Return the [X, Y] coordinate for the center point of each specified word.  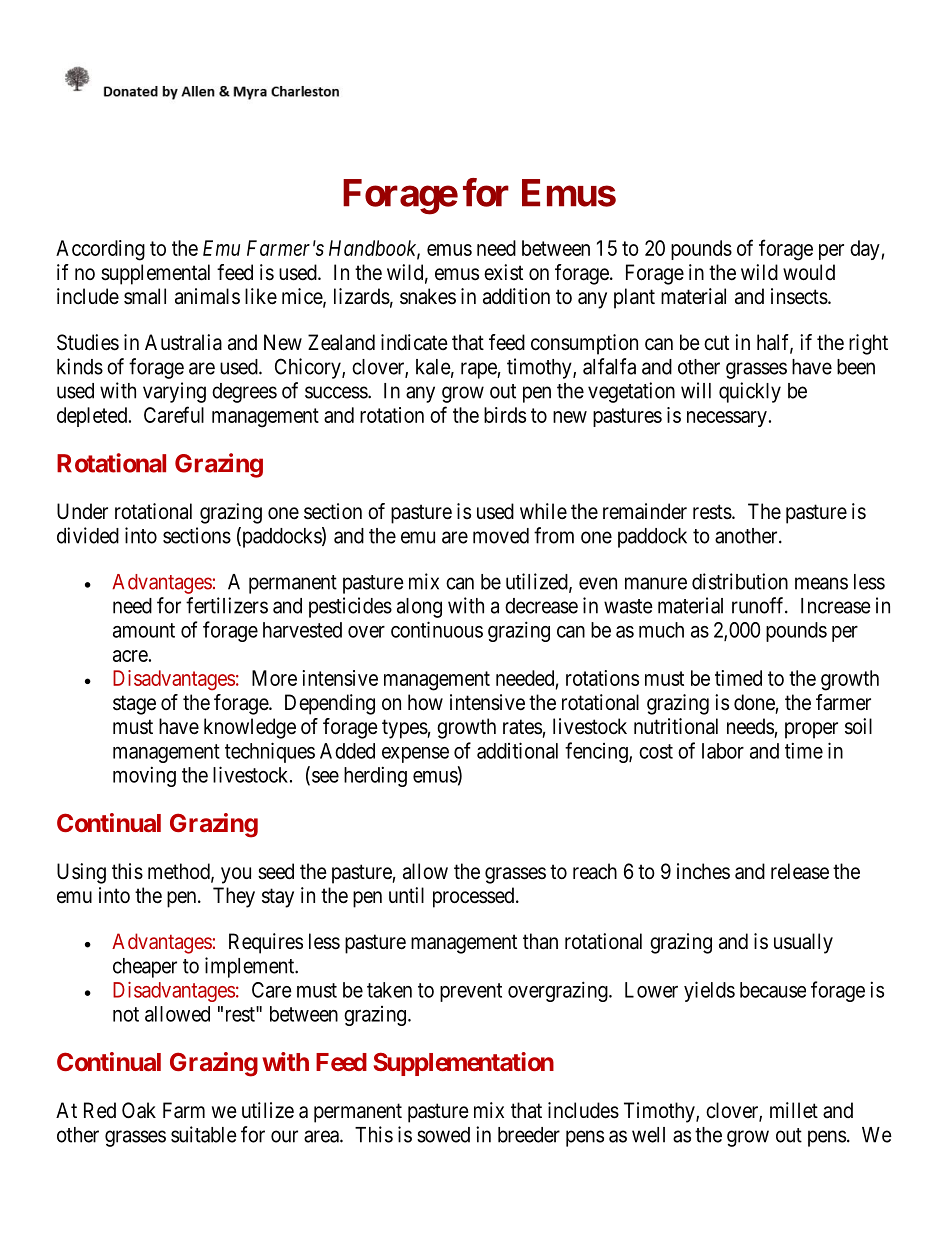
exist [503, 272]
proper [811, 730]
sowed [443, 1135]
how [425, 702]
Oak [139, 1110]
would [809, 272]
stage [134, 705]
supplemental [155, 274]
